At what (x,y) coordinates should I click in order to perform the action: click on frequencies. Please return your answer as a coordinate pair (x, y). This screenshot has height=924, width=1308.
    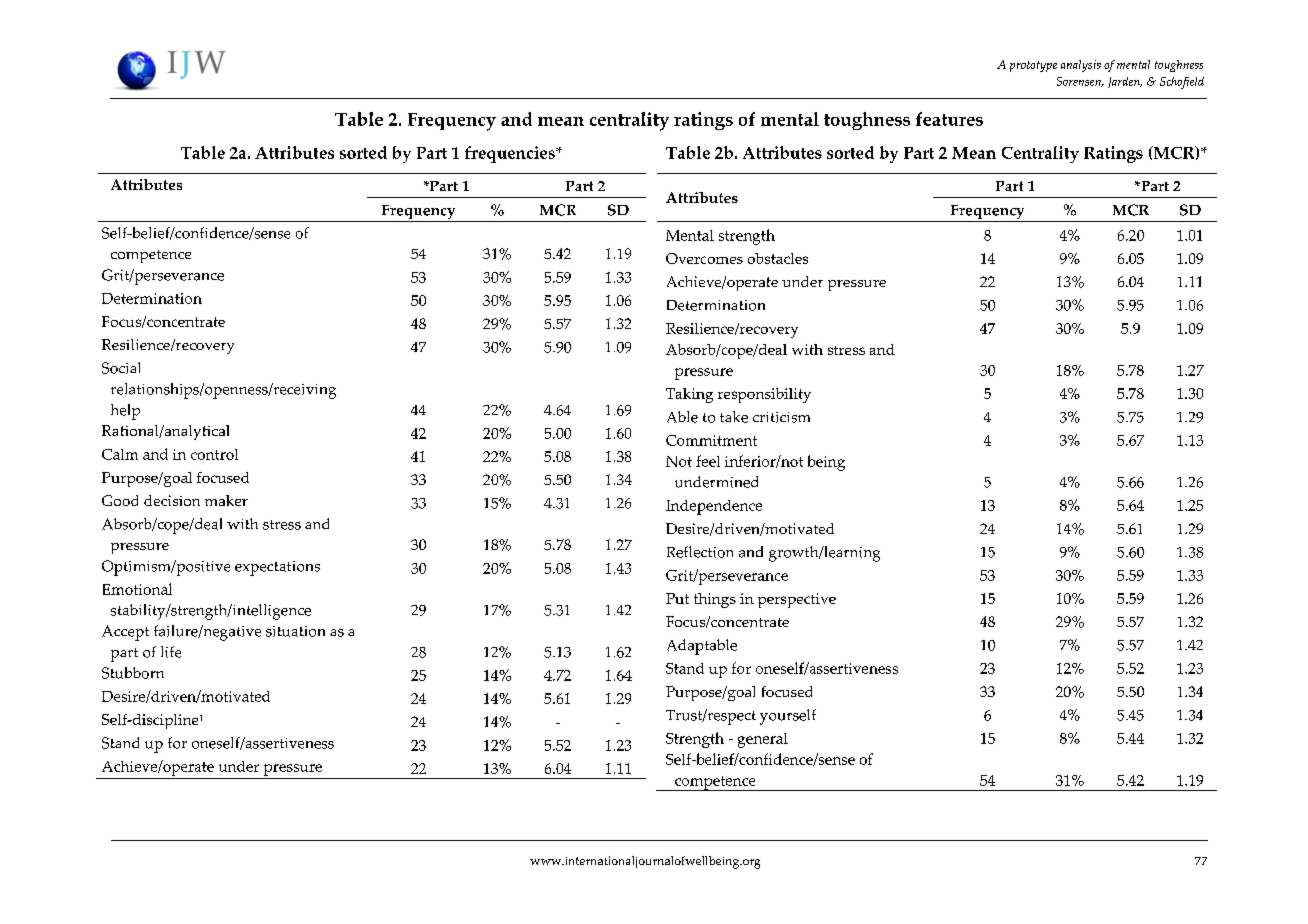
    Looking at the image, I should click on (511, 154).
